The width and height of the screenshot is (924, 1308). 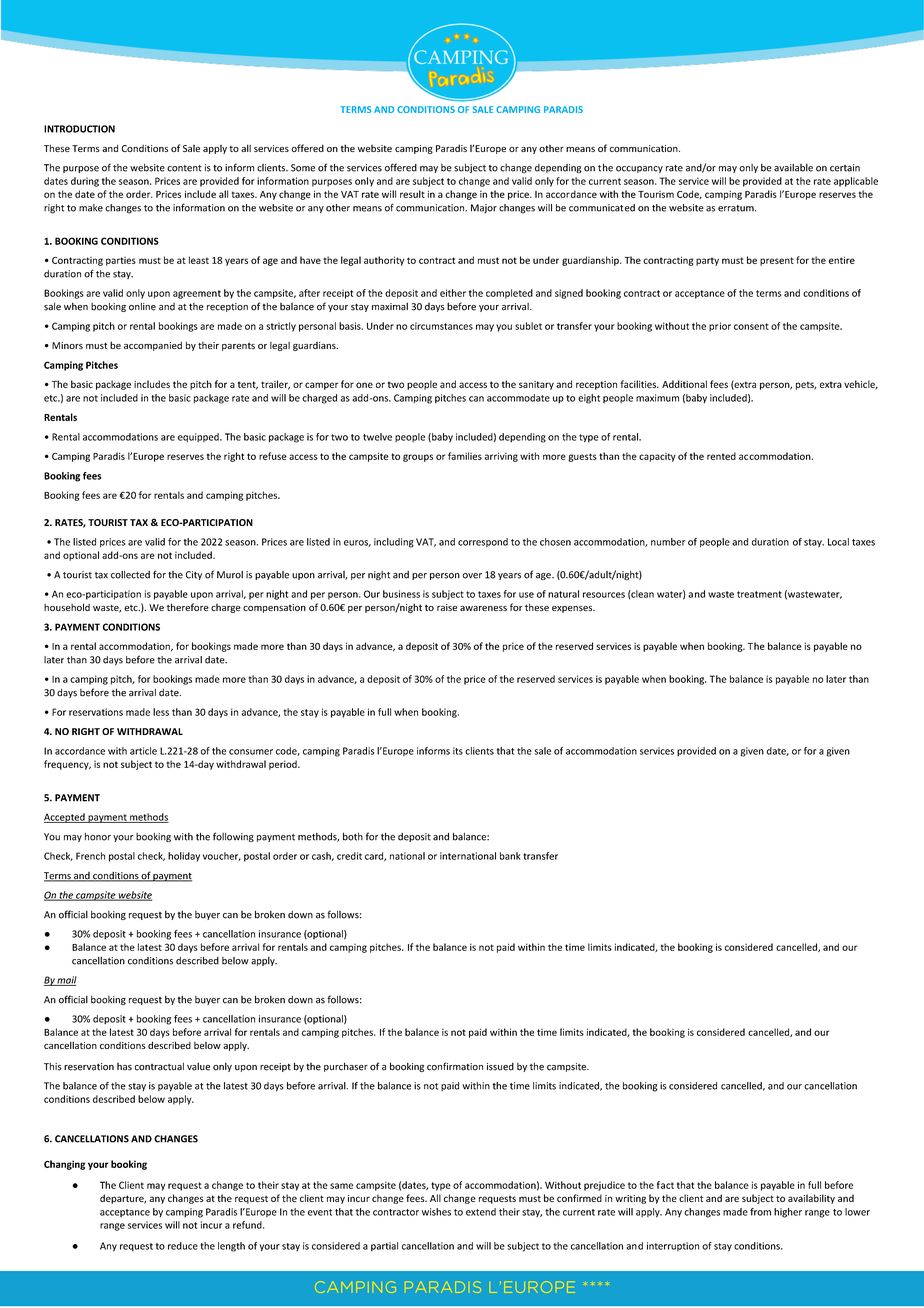 What do you see at coordinates (66, 981) in the screenshot?
I see `mail` at bounding box center [66, 981].
